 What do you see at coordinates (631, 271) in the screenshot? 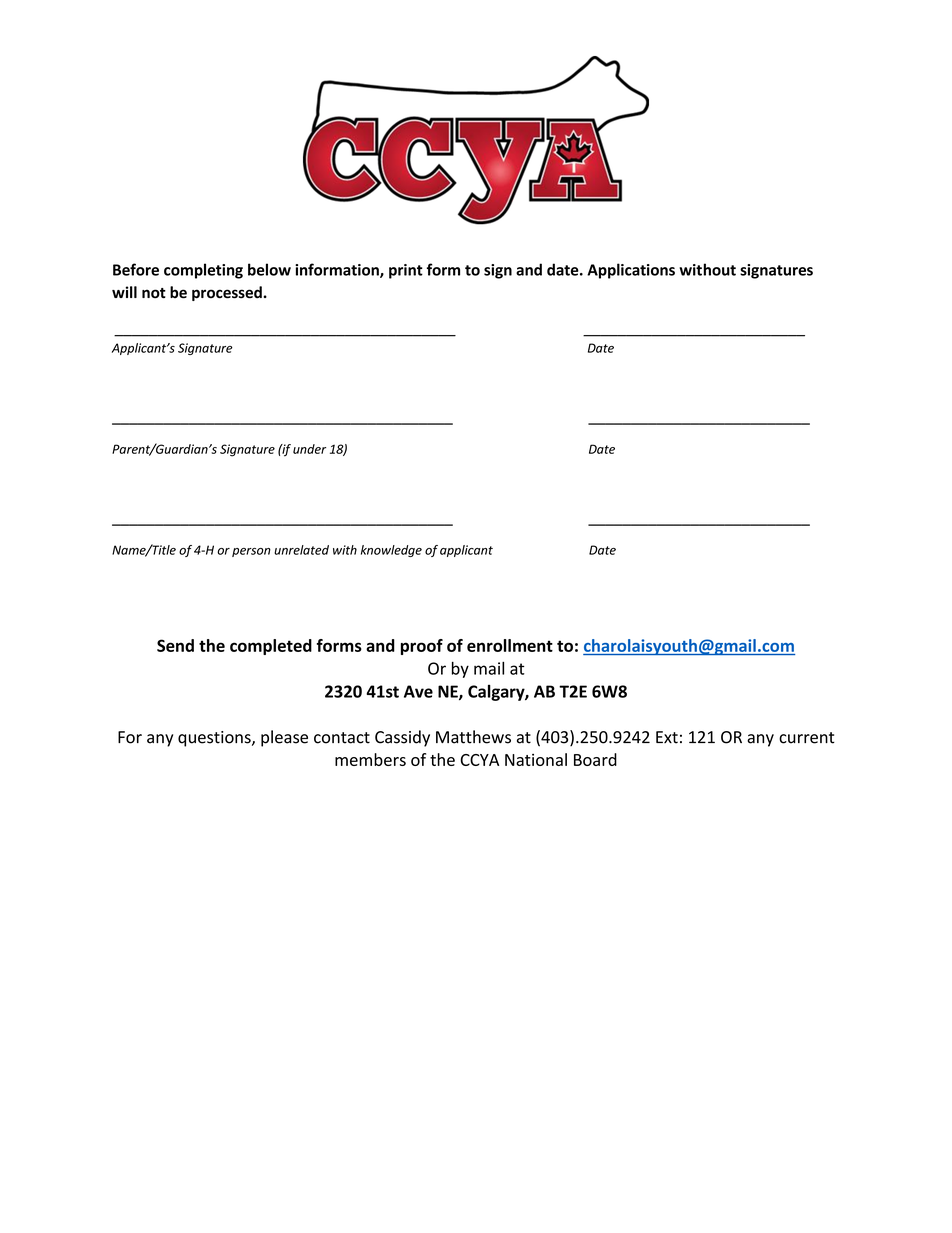
I see `Applications` at bounding box center [631, 271].
